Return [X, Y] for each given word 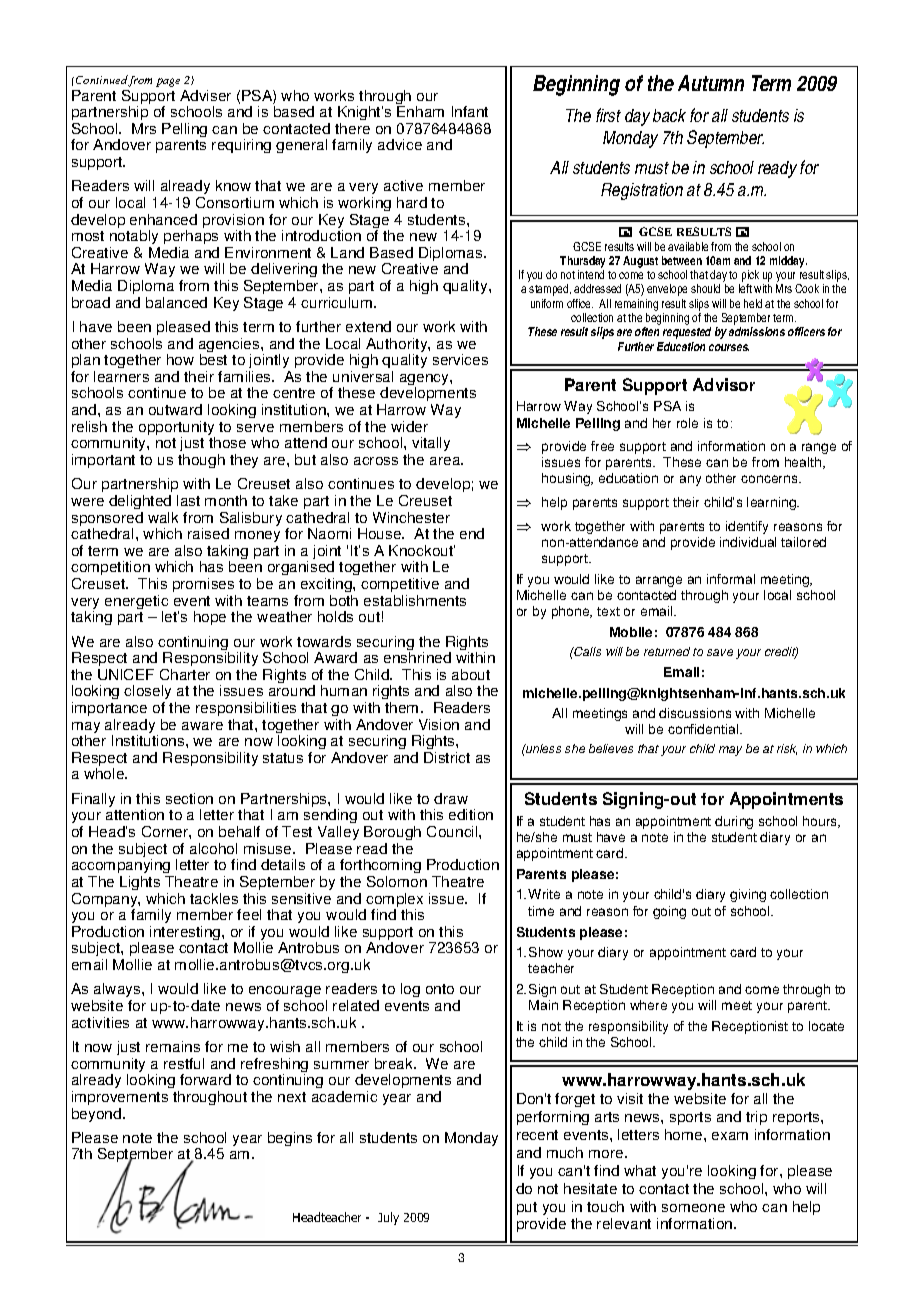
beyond [98, 1115]
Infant [470, 111]
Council [453, 831]
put [527, 1208]
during [734, 822]
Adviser [205, 95]
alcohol [213, 848]
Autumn [711, 83]
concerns [770, 479]
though [201, 461]
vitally [431, 444]
